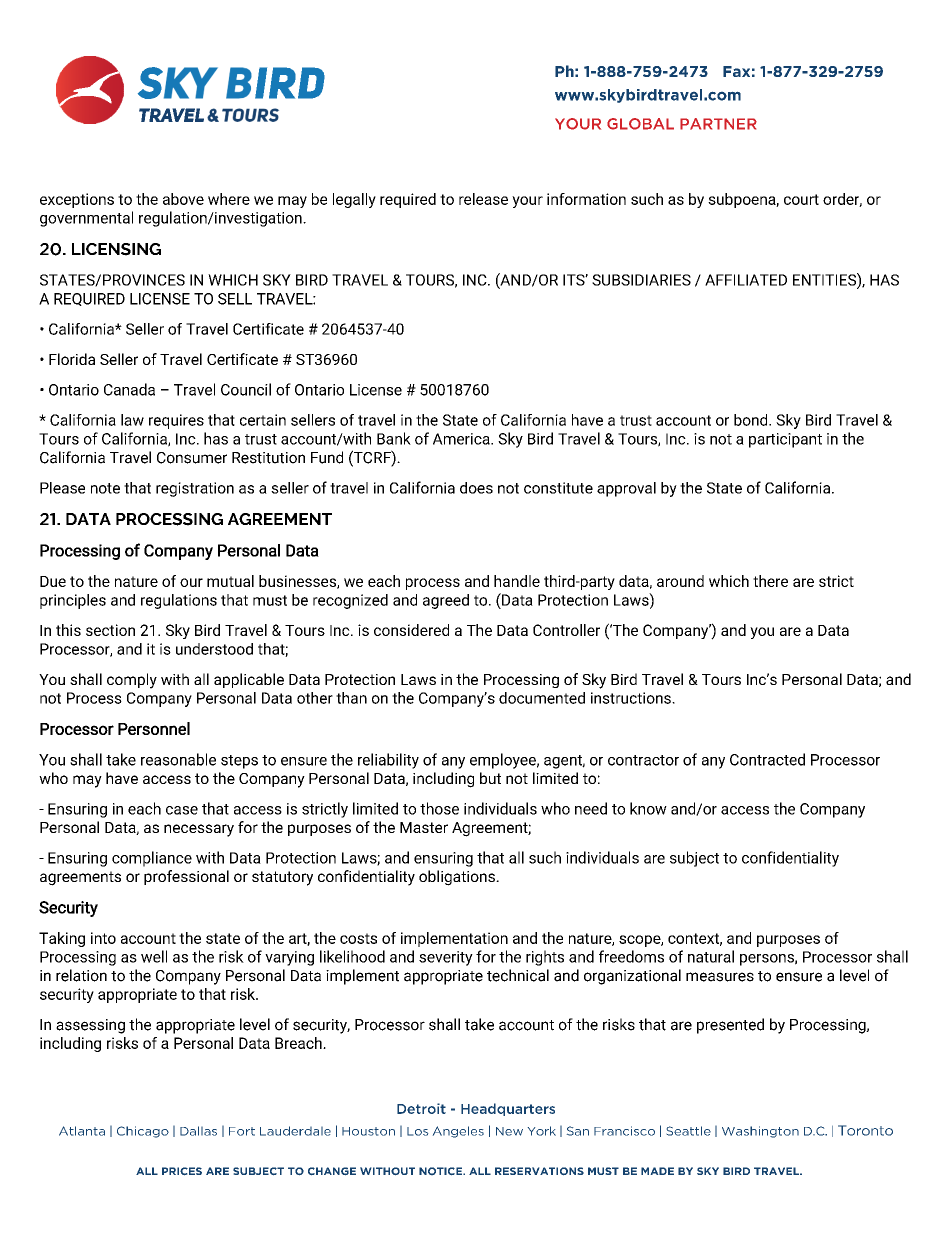 The image size is (952, 1233). I want to click on Angeles, so click(458, 1132).
